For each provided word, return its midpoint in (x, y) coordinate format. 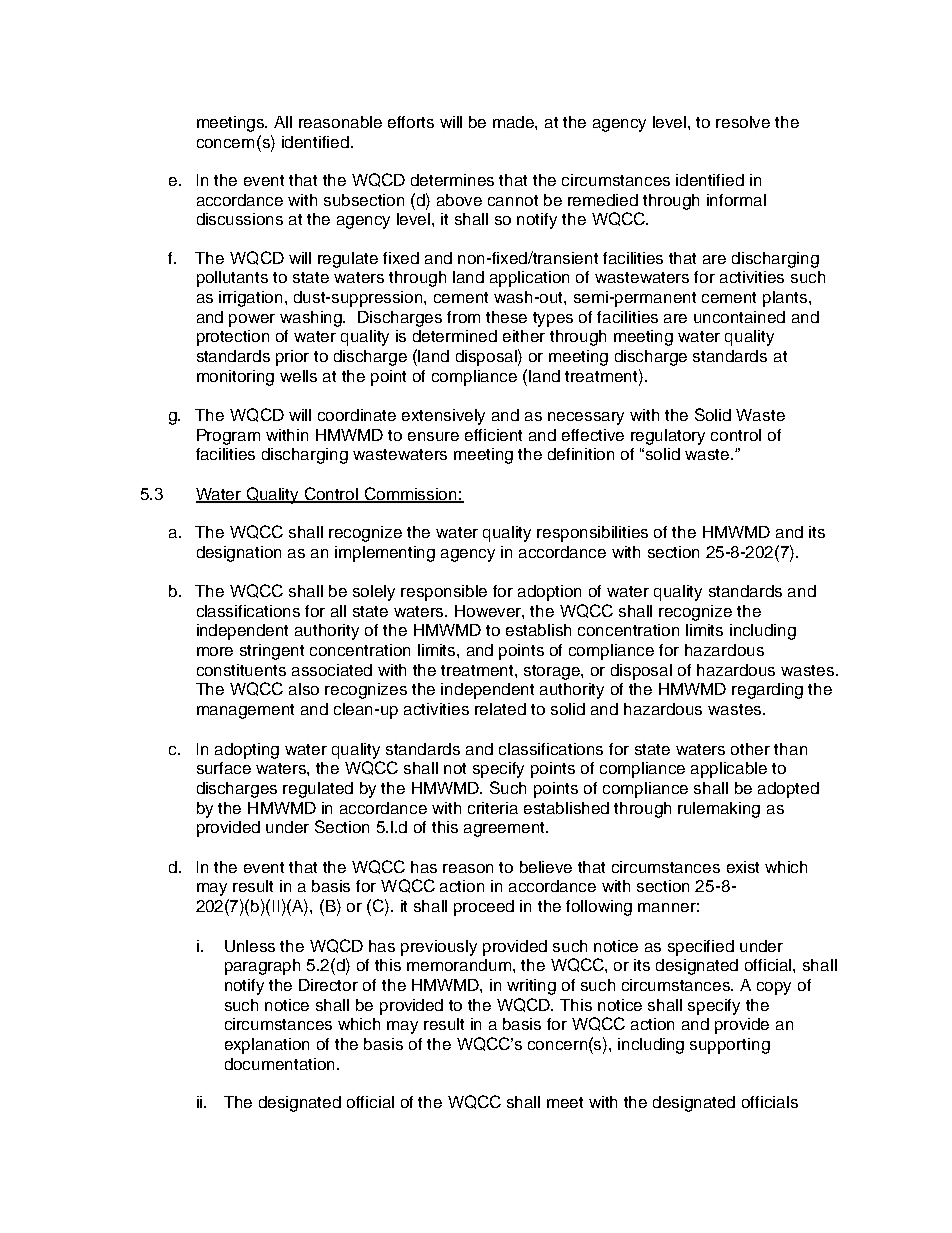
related (500, 709)
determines (452, 180)
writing (531, 987)
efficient (493, 435)
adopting (247, 751)
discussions (240, 219)
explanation (267, 1046)
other (750, 749)
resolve (743, 122)
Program (228, 437)
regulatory (668, 437)
